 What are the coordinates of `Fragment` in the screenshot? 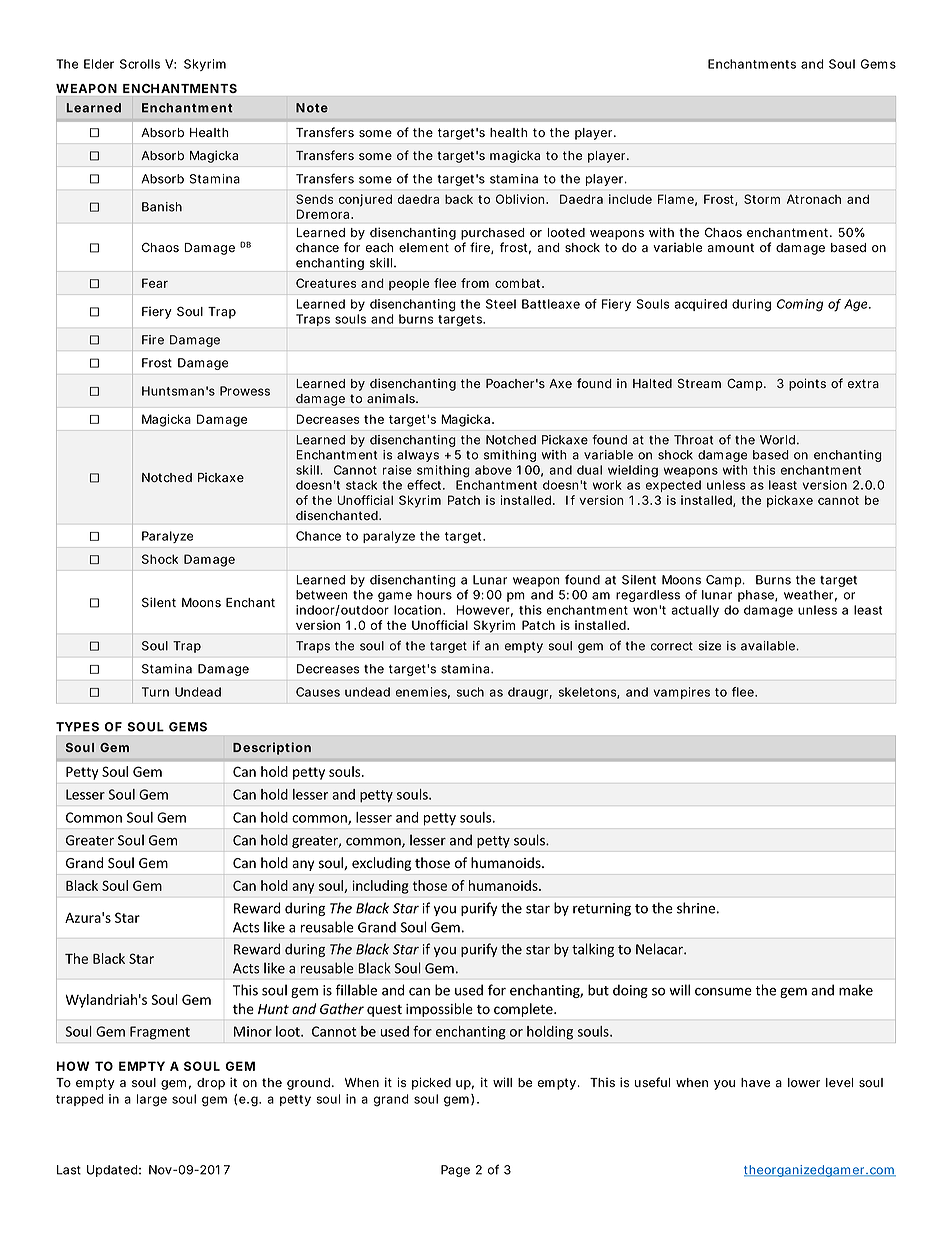 It's located at (160, 1033).
